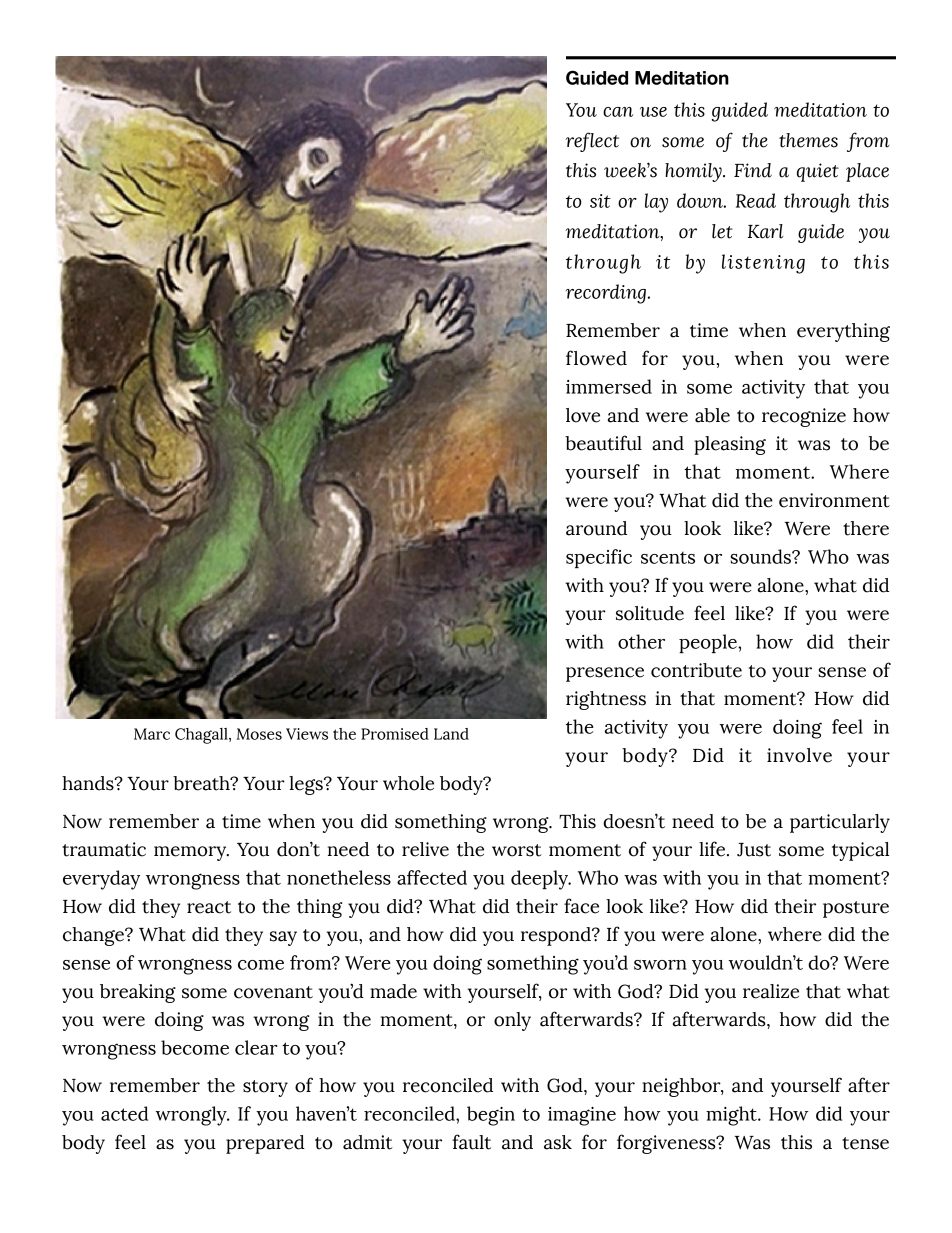 The width and height of the screenshot is (952, 1233). Describe the element at coordinates (491, 1116) in the screenshot. I see `begin` at that location.
